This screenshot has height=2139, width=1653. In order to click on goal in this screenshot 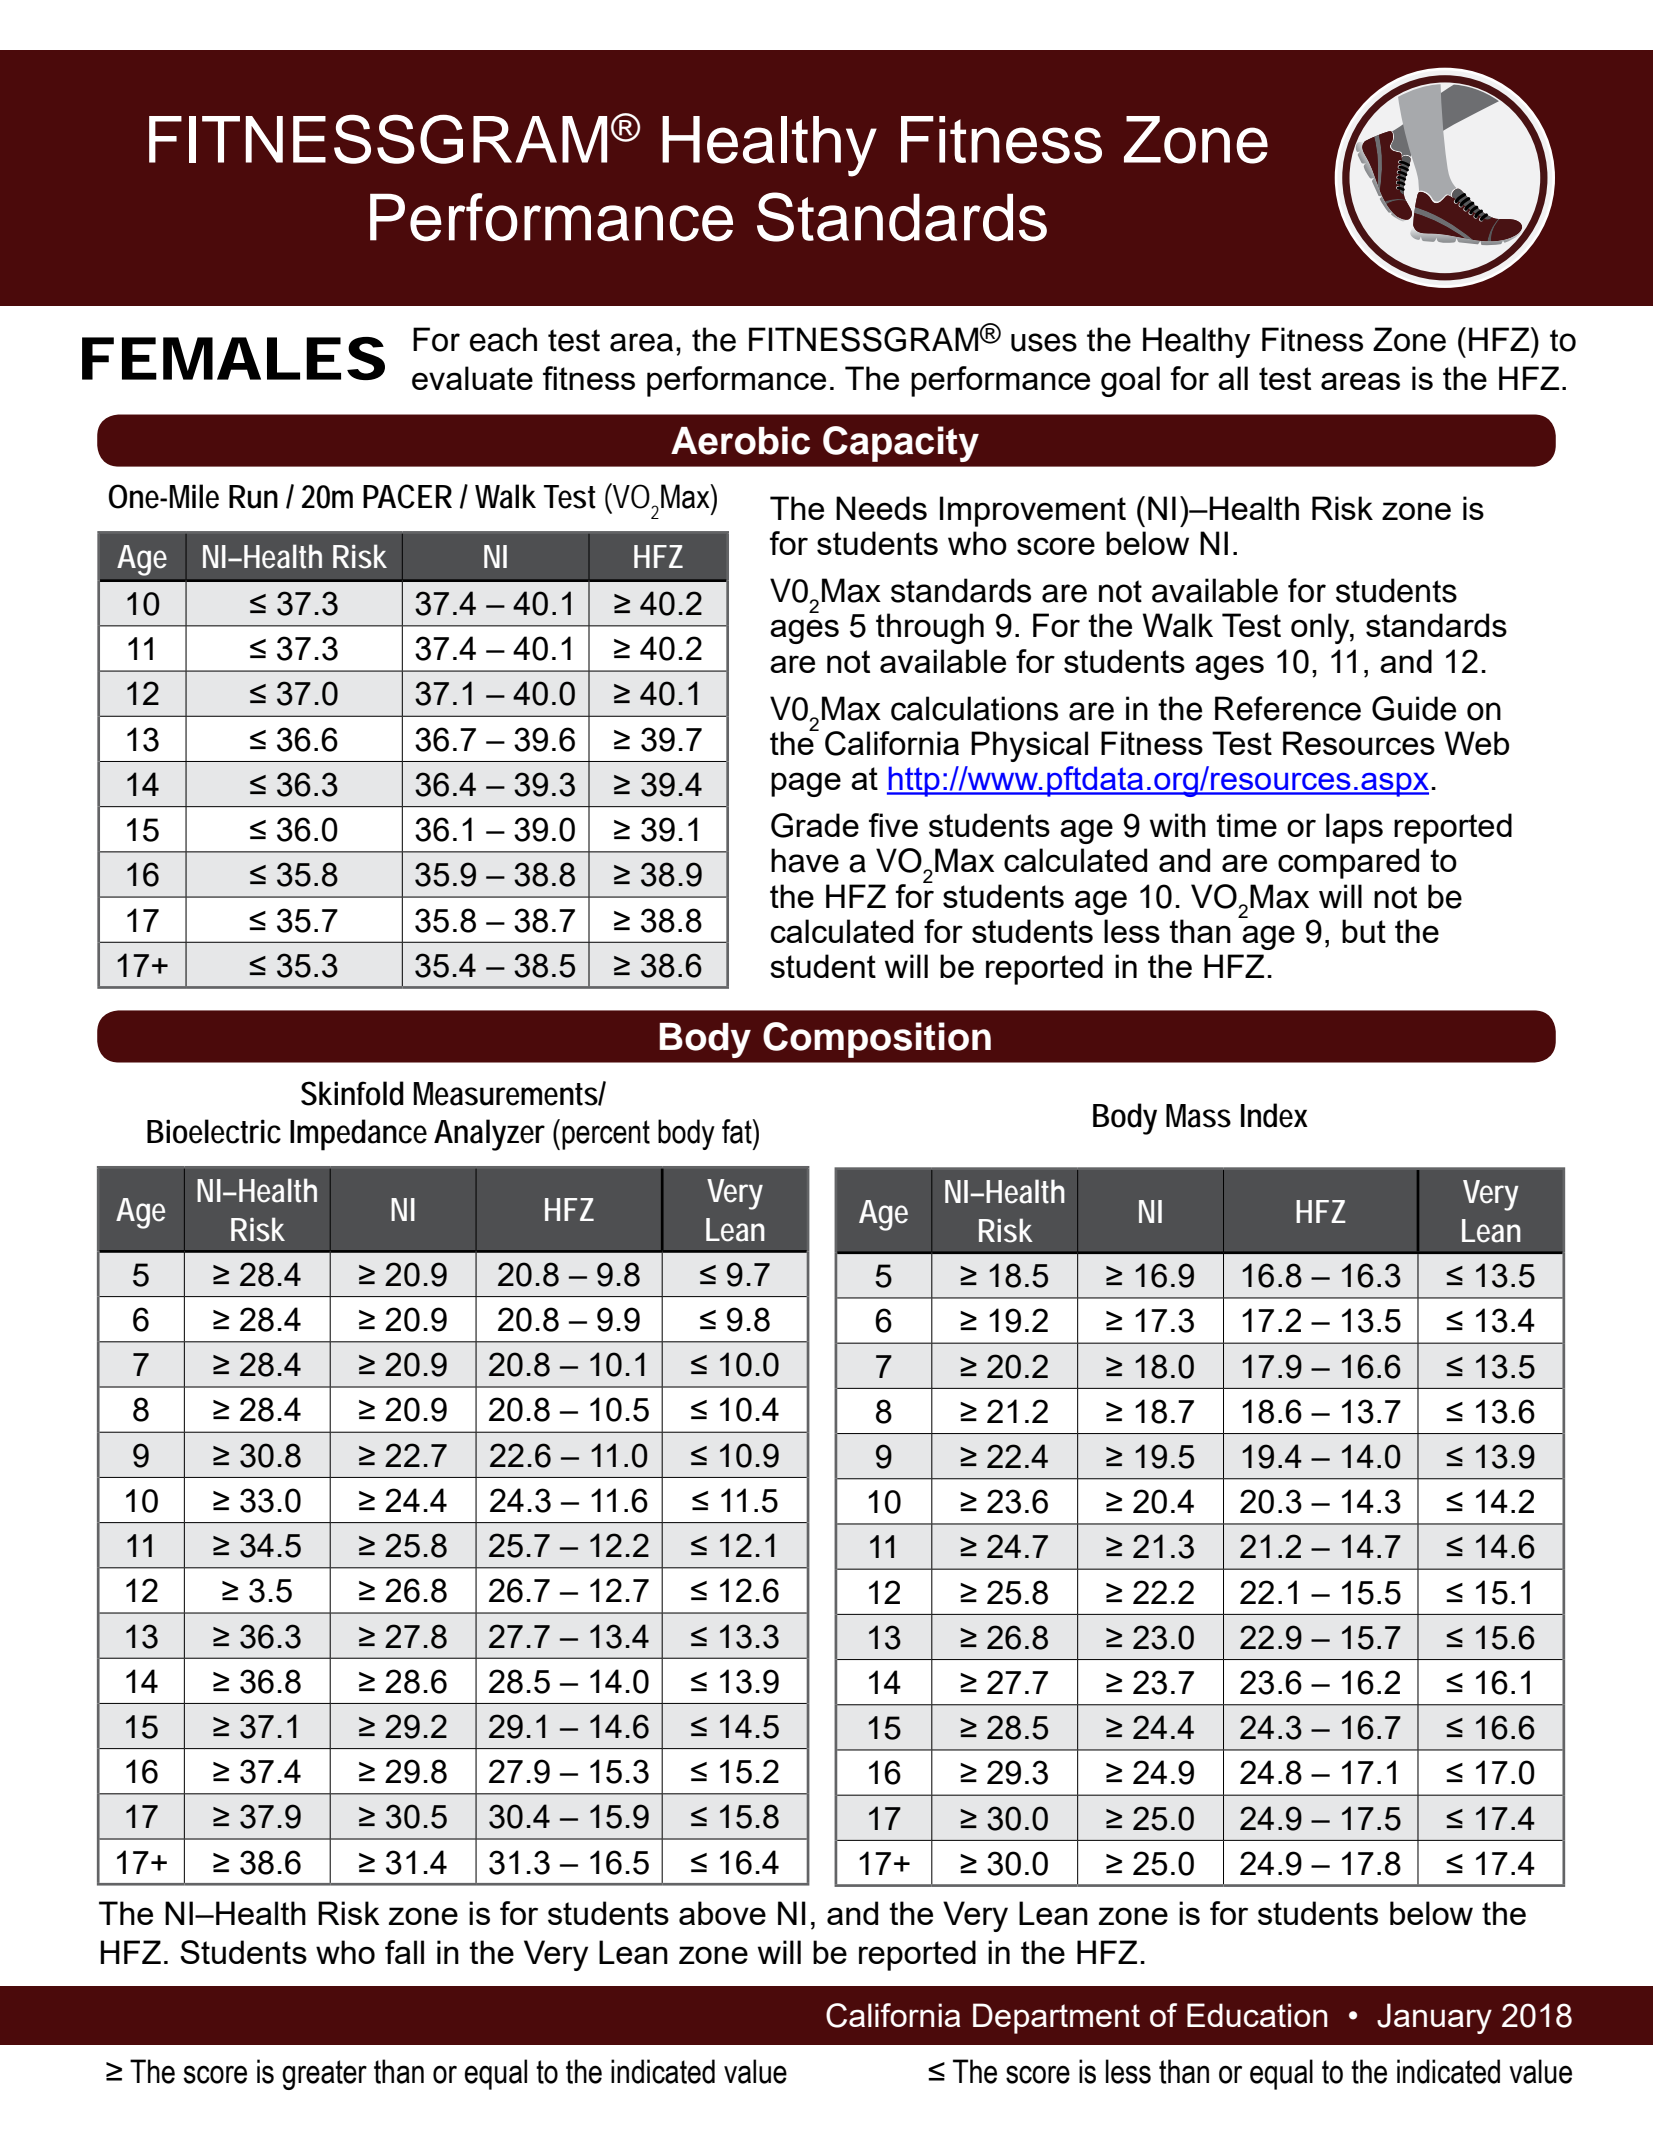, I will do `click(1130, 381)`.
